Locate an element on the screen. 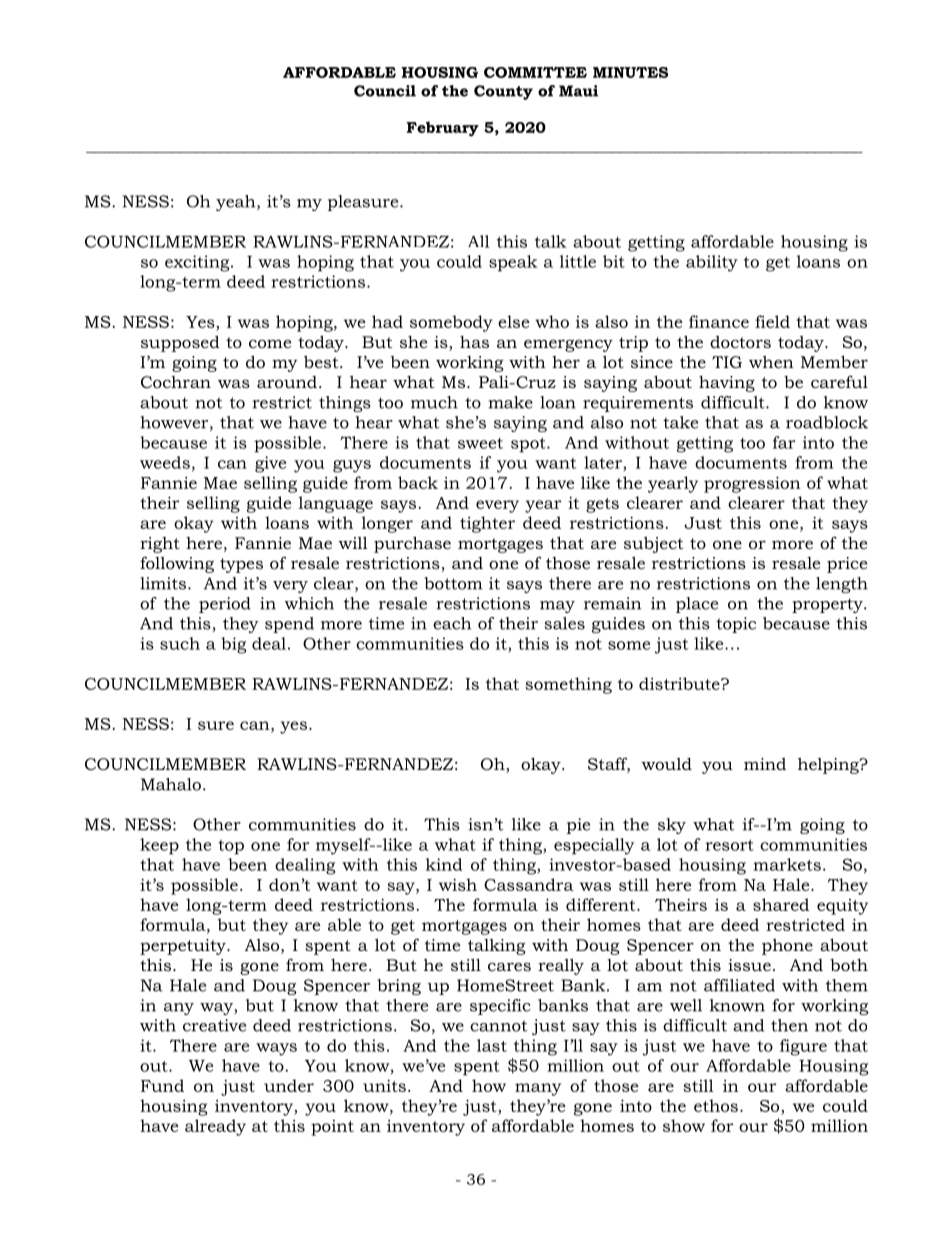 Image resolution: width=952 pixels, height=1233 pixels. topic is located at coordinates (736, 625).
